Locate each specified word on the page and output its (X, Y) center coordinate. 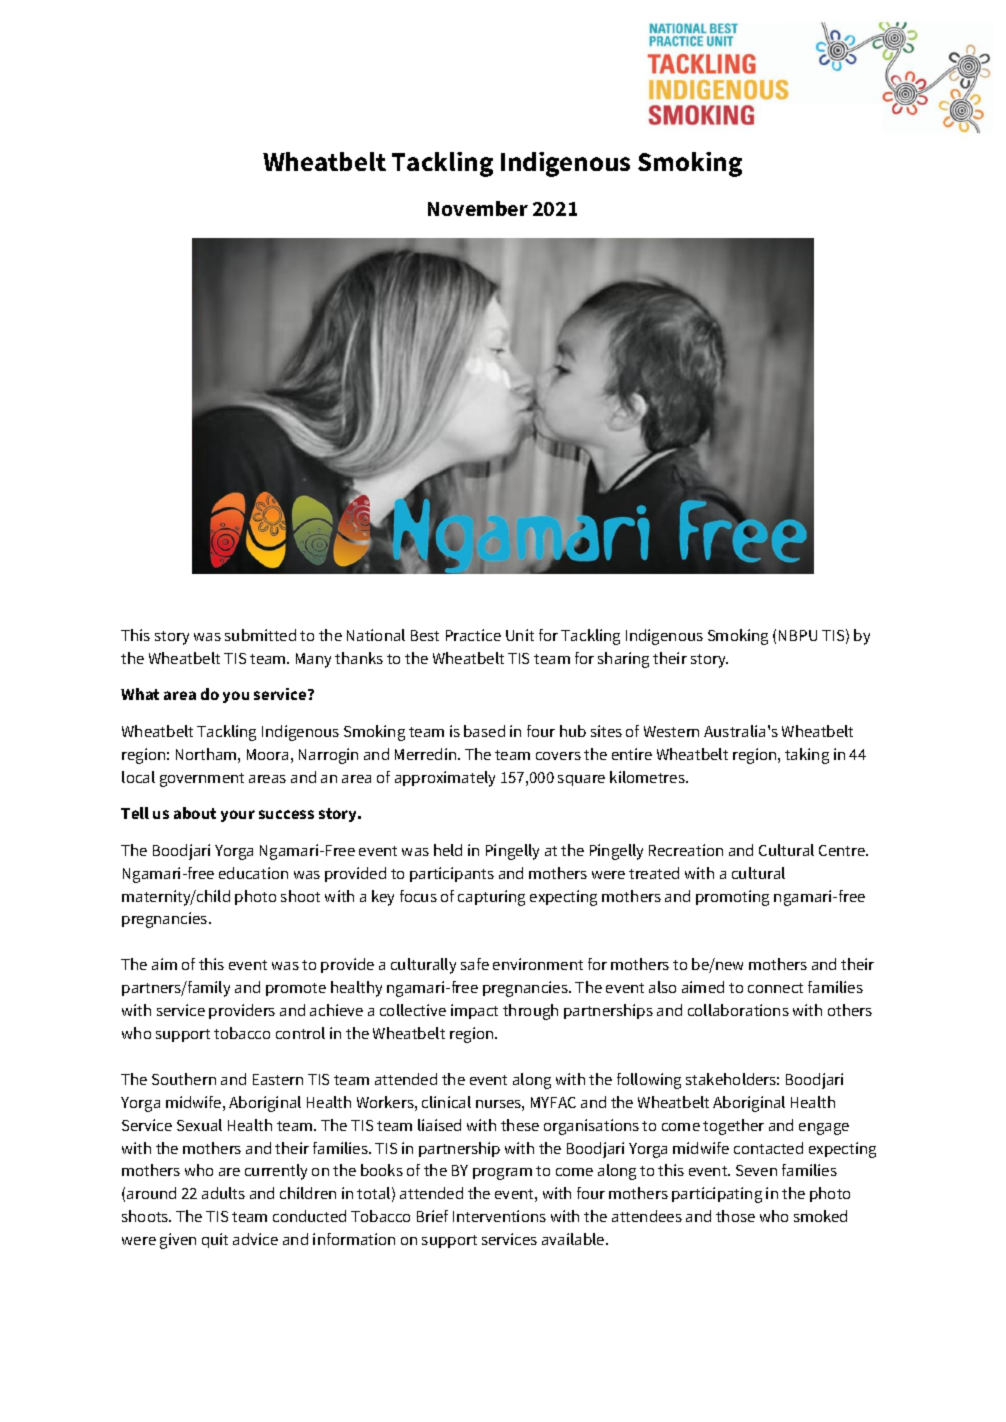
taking (807, 756)
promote (296, 989)
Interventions (499, 1216)
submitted (260, 635)
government (202, 780)
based (484, 731)
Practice (473, 635)
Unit (520, 635)
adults (223, 1193)
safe (475, 964)
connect (775, 988)
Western (671, 731)
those (735, 1216)
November (478, 208)
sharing (623, 660)
